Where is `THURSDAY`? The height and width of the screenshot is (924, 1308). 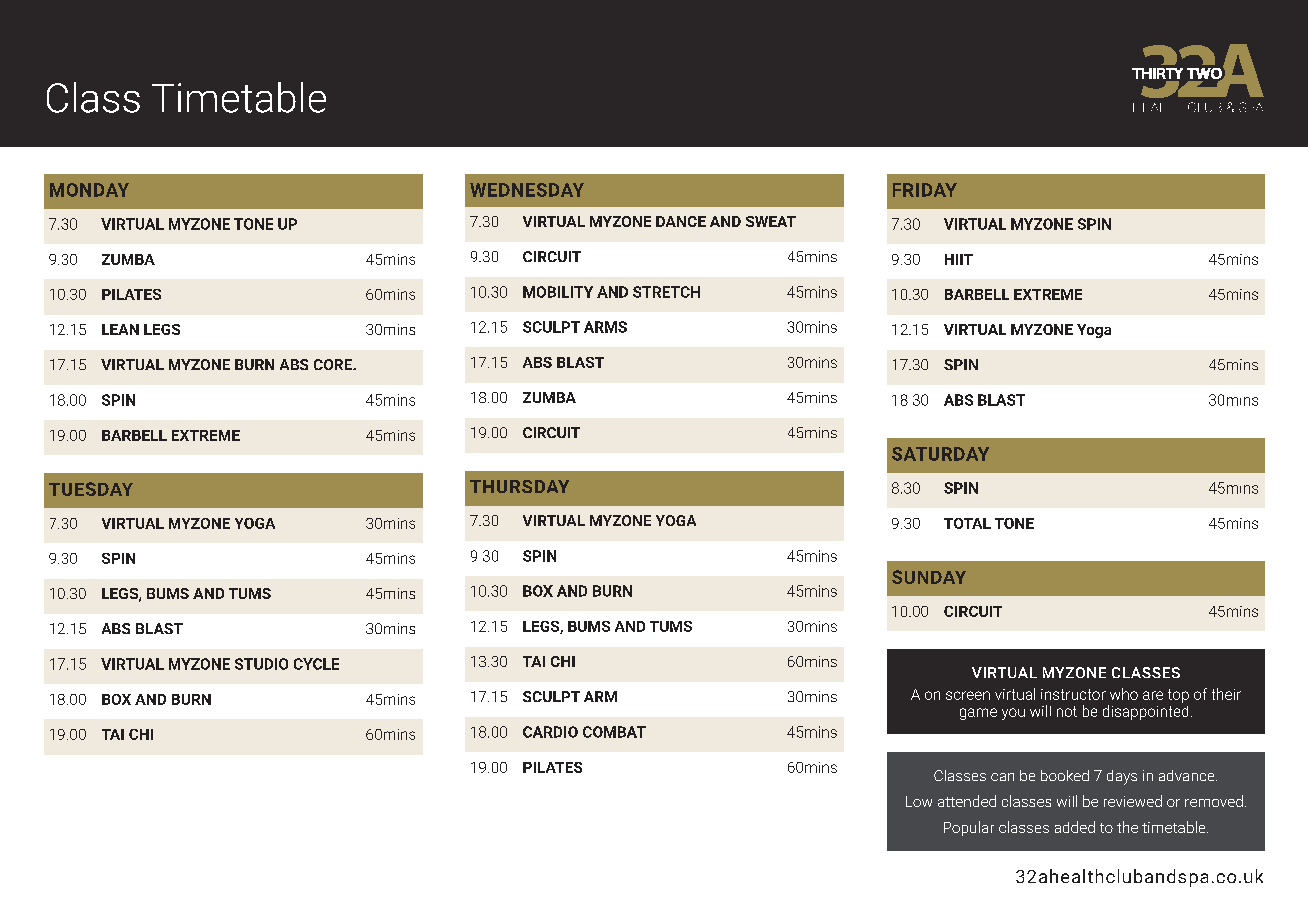
THURSDAY is located at coordinates (519, 486).
